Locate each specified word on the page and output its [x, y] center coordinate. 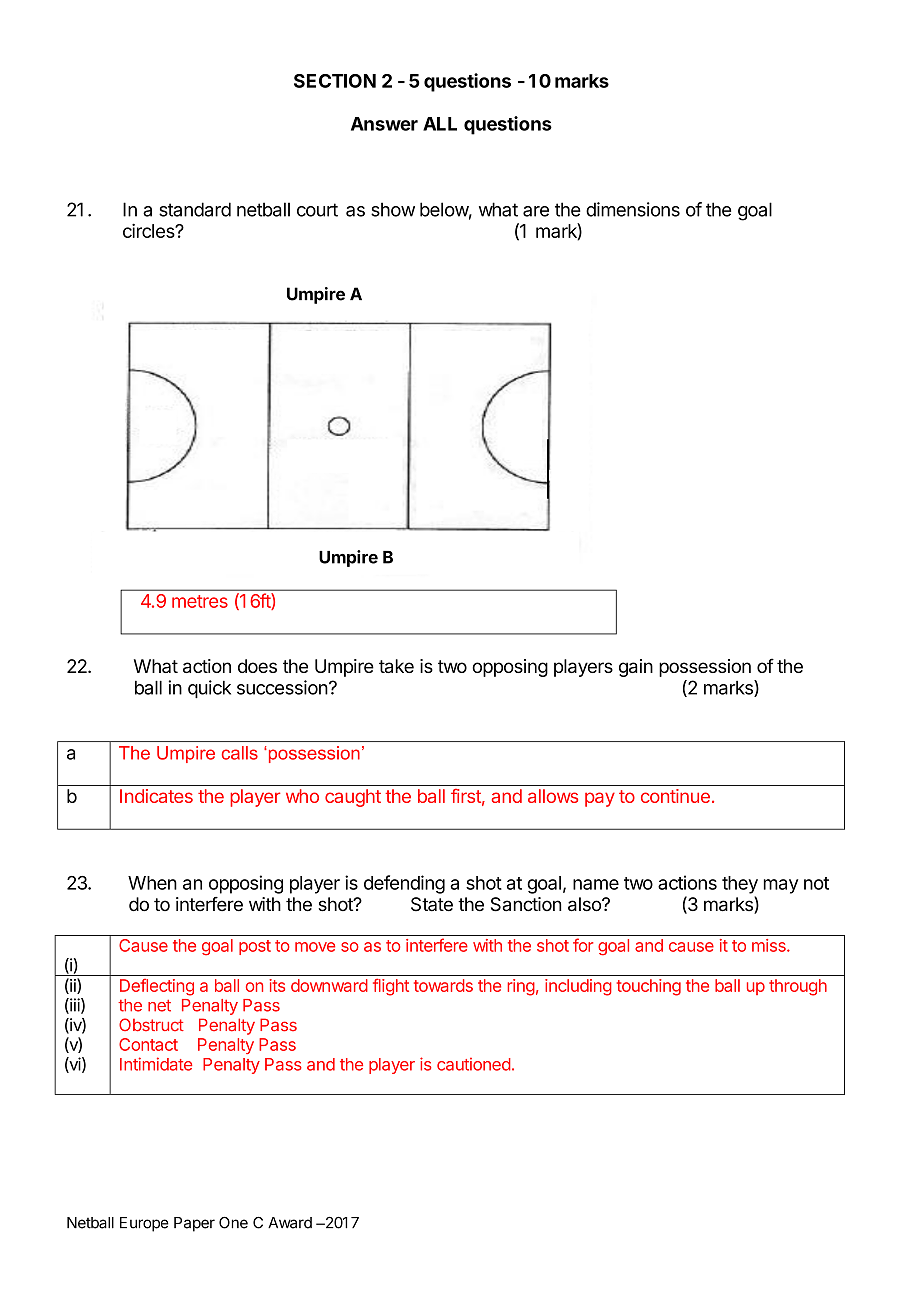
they [740, 885]
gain [636, 668]
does [257, 666]
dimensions [633, 209]
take [396, 666]
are [536, 211]
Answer [384, 124]
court [317, 210]
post [255, 947]
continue [675, 796]
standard [195, 209]
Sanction [526, 904]
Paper [194, 1224]
